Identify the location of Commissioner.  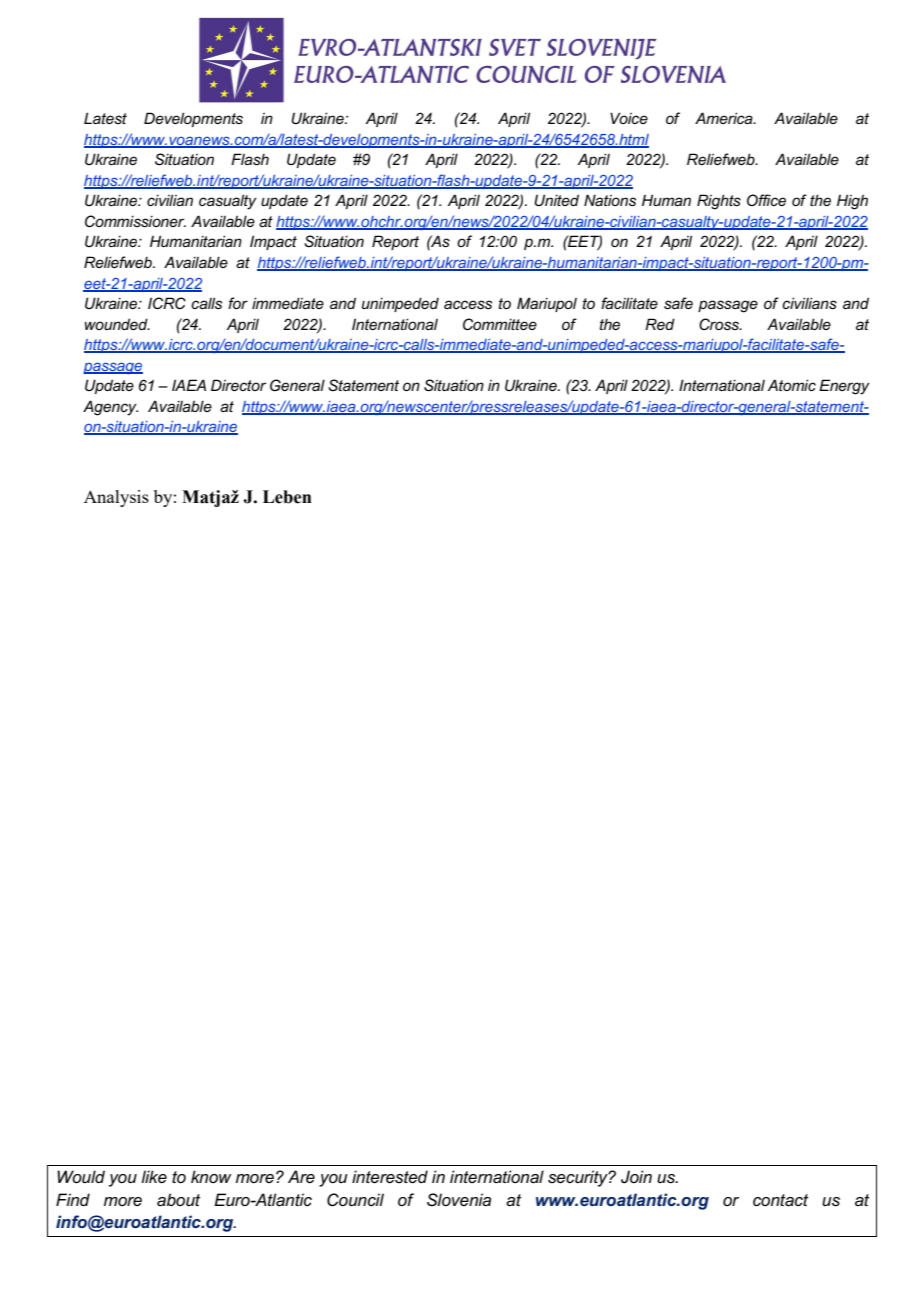
(135, 221).
